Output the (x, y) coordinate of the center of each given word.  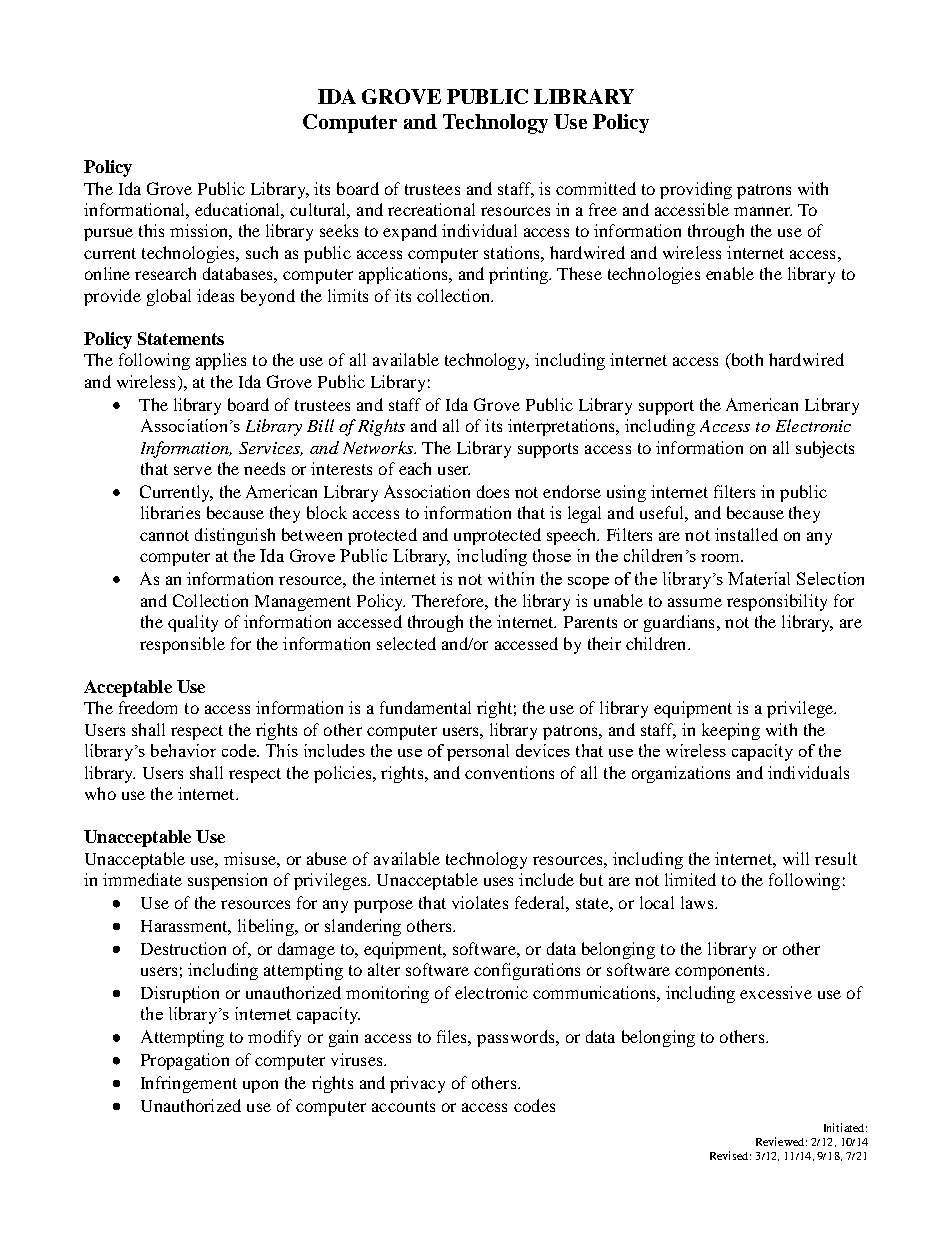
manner (763, 211)
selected (406, 643)
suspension (227, 881)
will (796, 858)
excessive (776, 992)
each (415, 468)
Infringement (189, 1084)
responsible (182, 645)
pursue (108, 234)
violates (480, 902)
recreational (431, 209)
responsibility (777, 602)
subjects (825, 449)
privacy (417, 1084)
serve (193, 470)
